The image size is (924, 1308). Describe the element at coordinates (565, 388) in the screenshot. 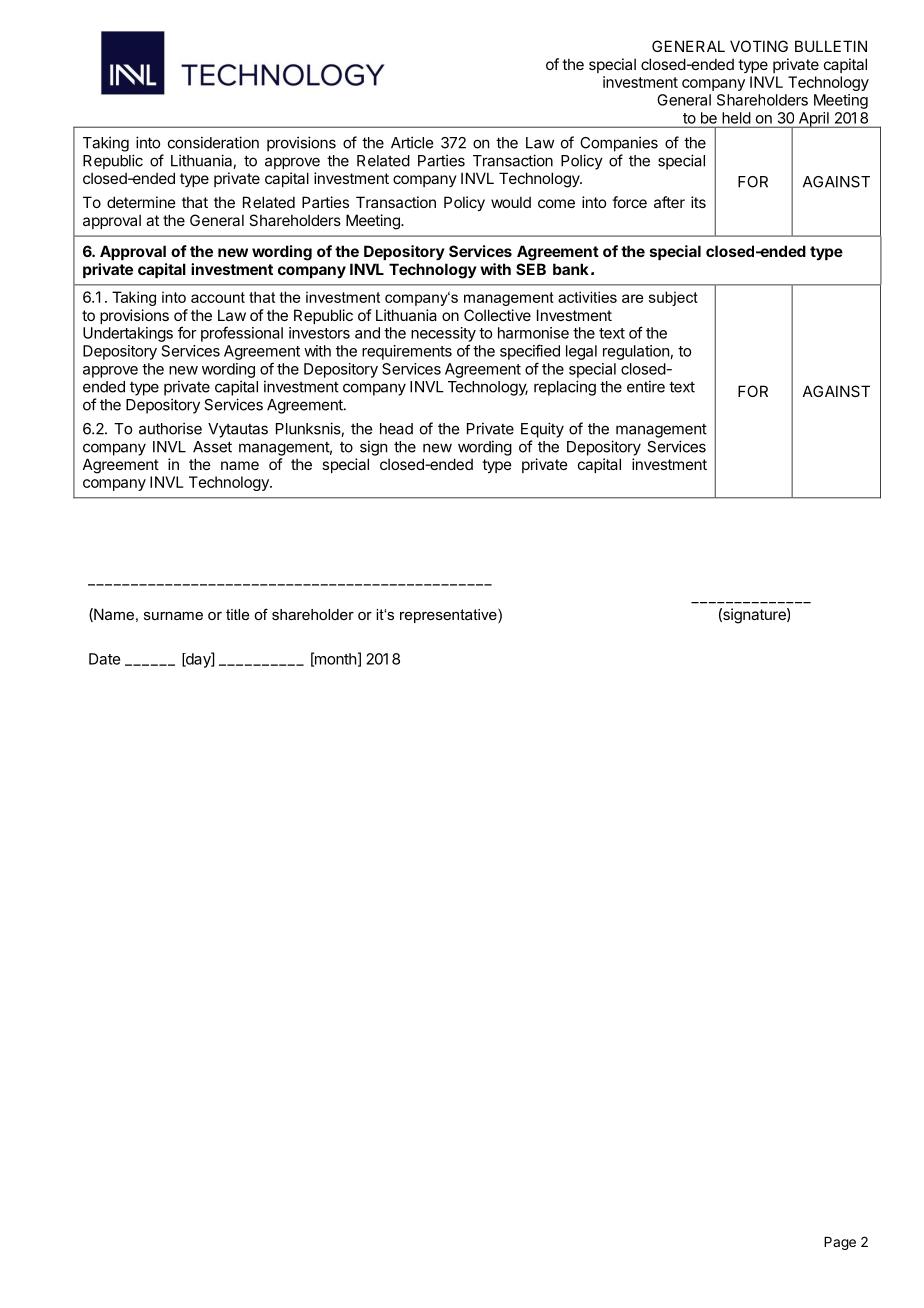

I see `replacing` at that location.
